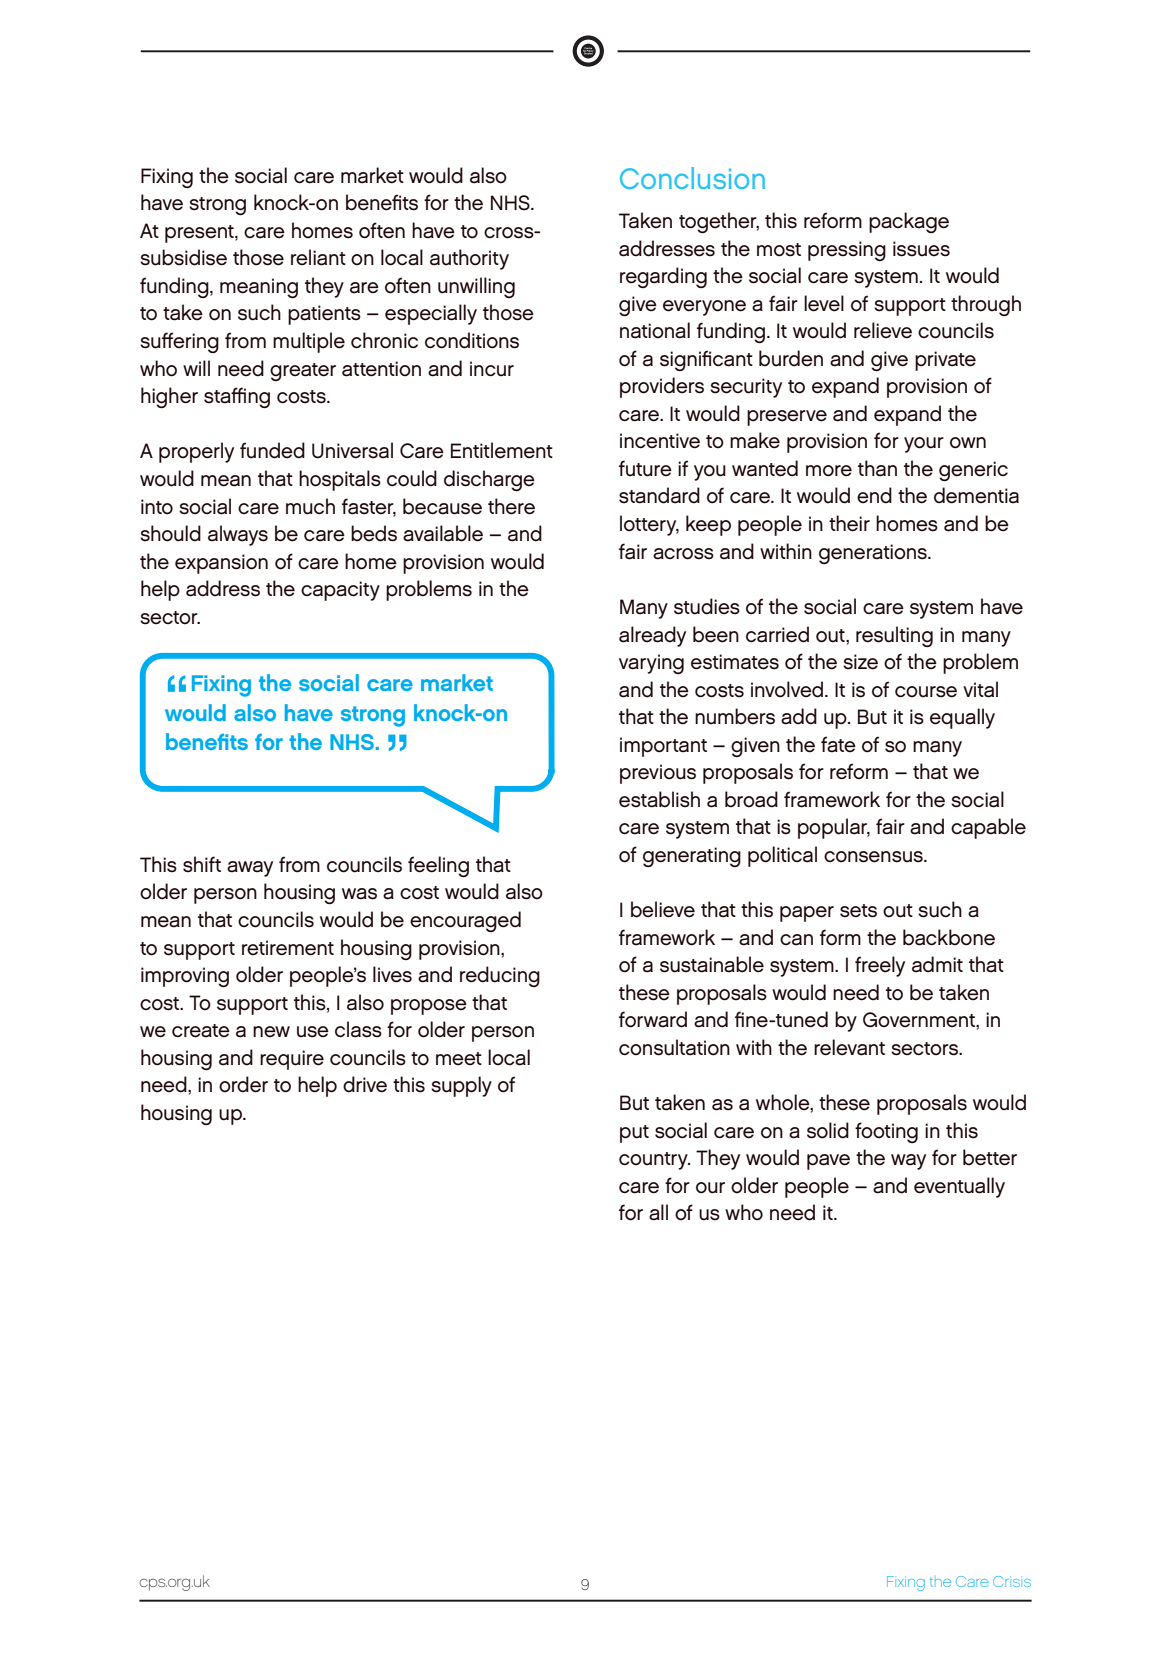  I want to click on order, so click(243, 1084).
